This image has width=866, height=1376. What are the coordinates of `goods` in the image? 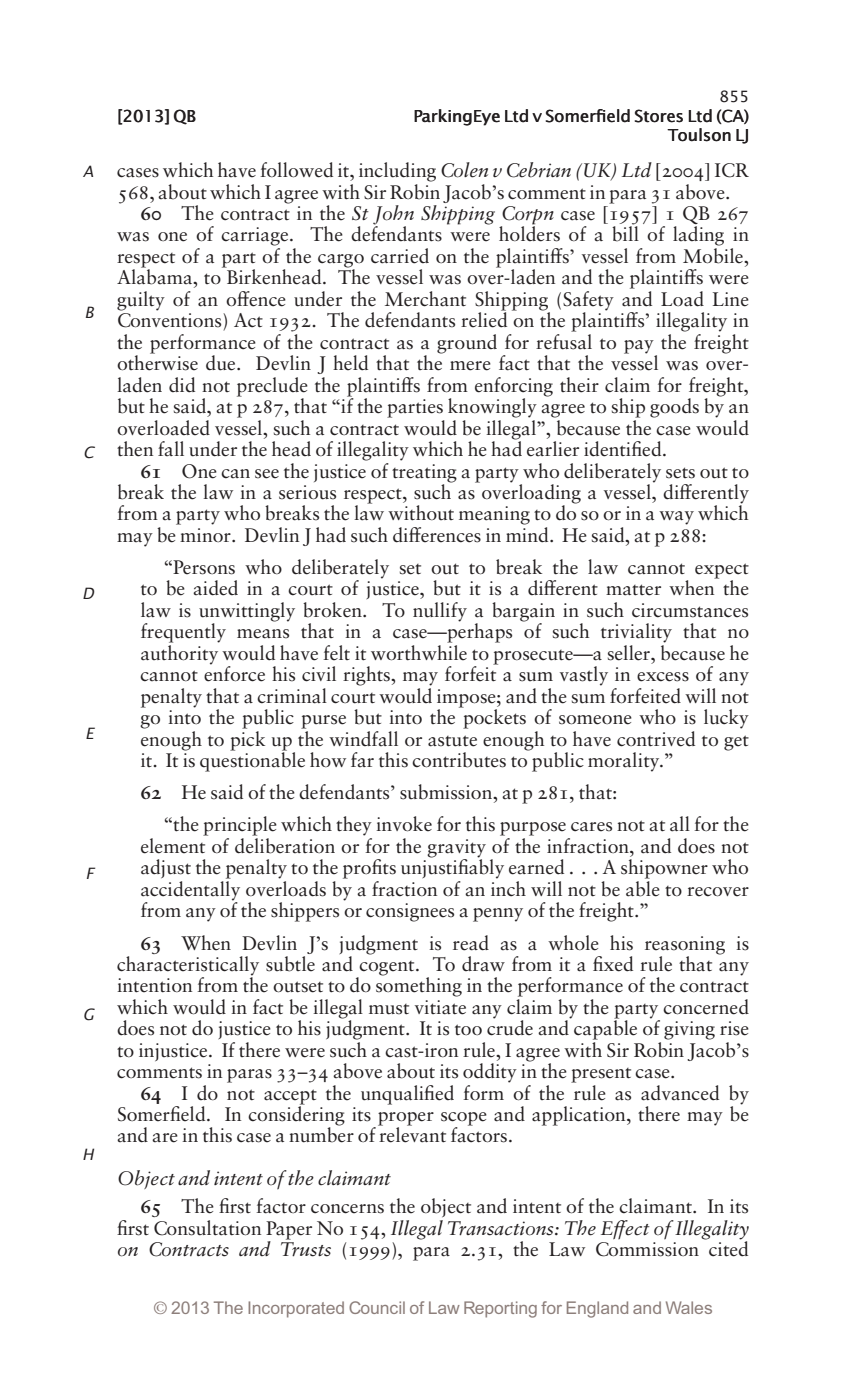 It's located at (674, 408).
